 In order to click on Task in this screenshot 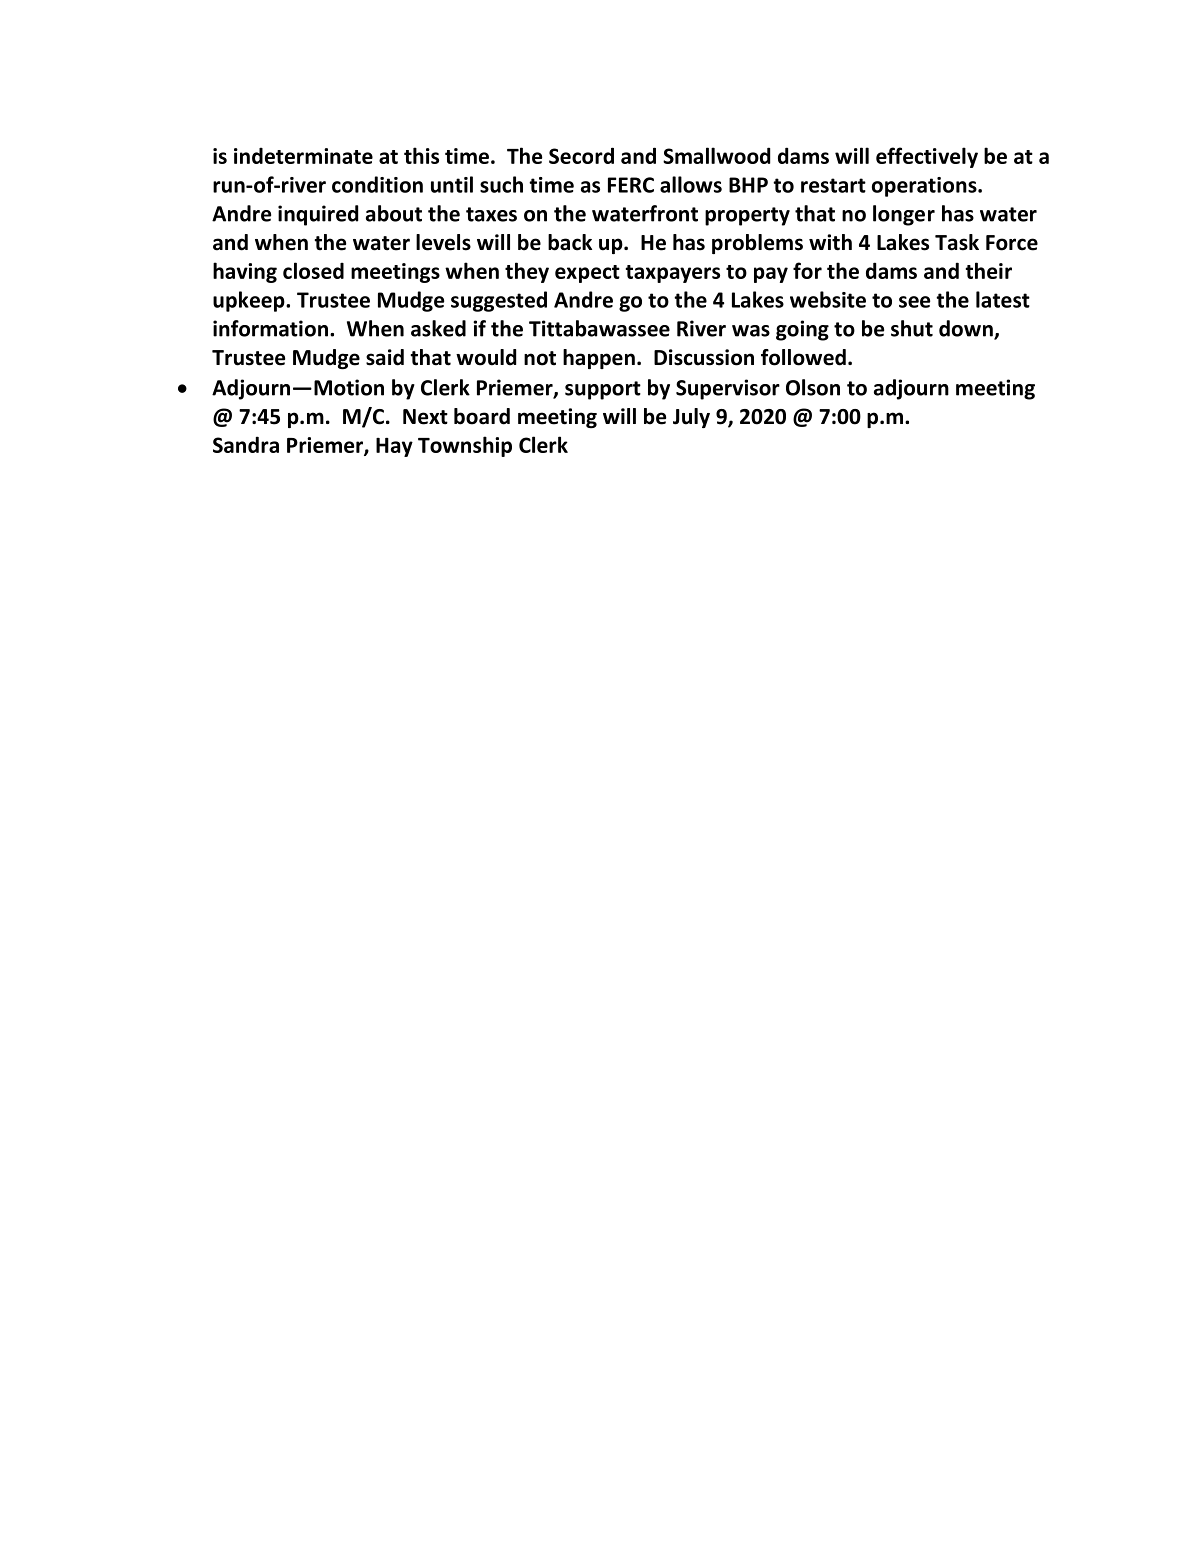, I will do `click(957, 242)`.
